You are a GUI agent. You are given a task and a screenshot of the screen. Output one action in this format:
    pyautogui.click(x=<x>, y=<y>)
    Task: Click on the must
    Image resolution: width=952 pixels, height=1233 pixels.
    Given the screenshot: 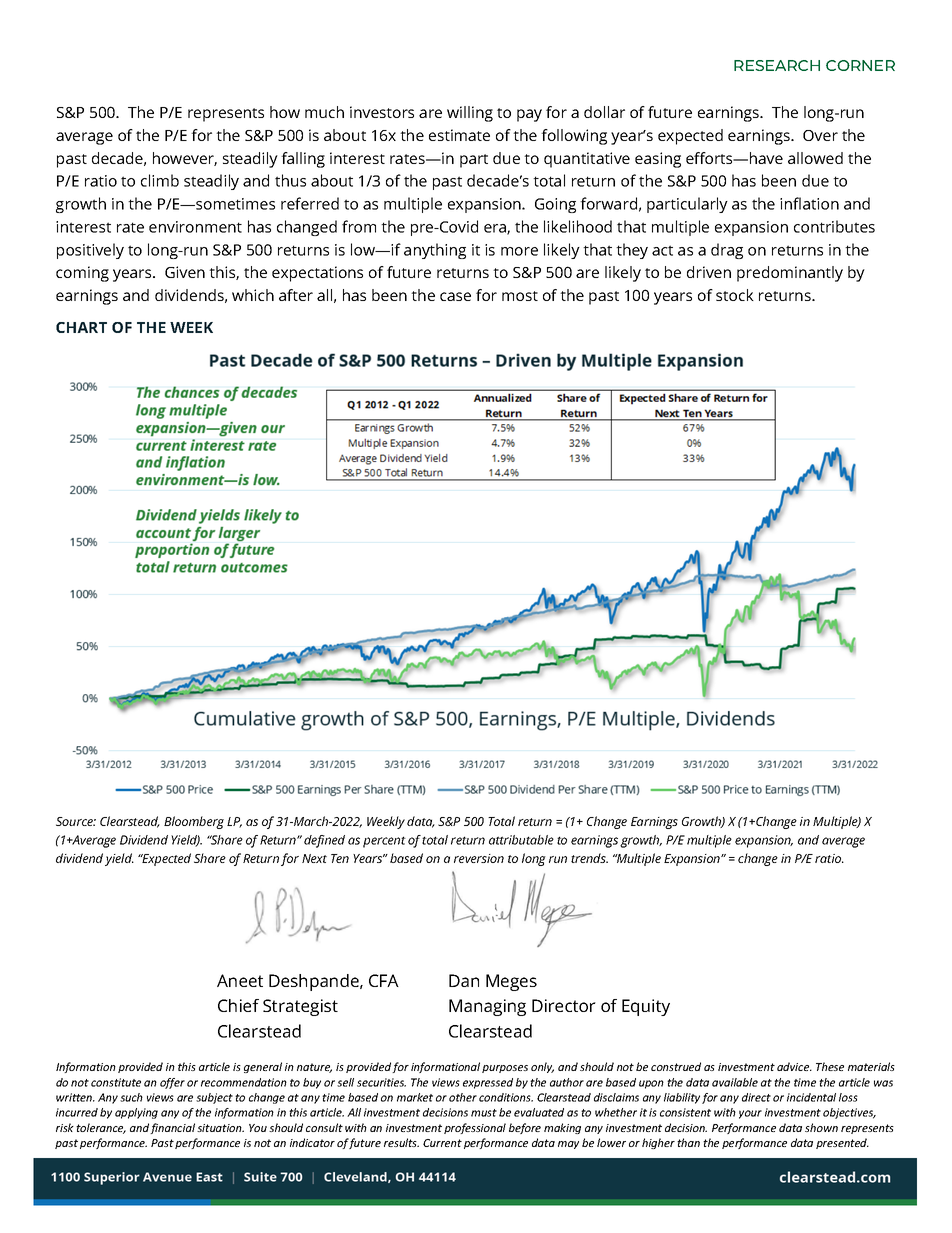 What is the action you would take?
    pyautogui.click(x=484, y=1113)
